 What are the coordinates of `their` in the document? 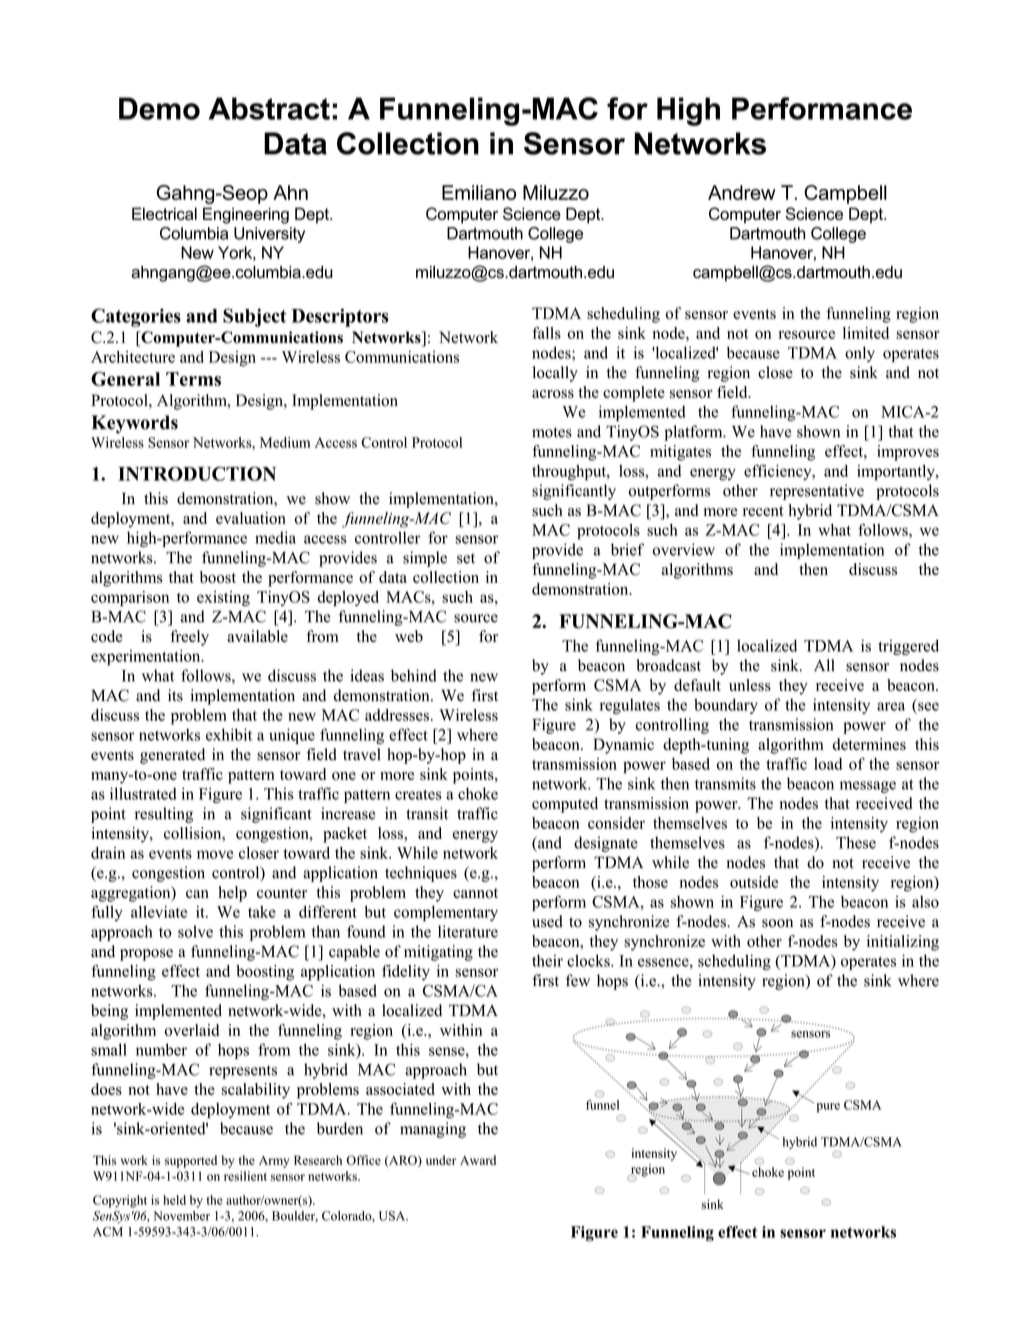 It's located at (547, 960).
